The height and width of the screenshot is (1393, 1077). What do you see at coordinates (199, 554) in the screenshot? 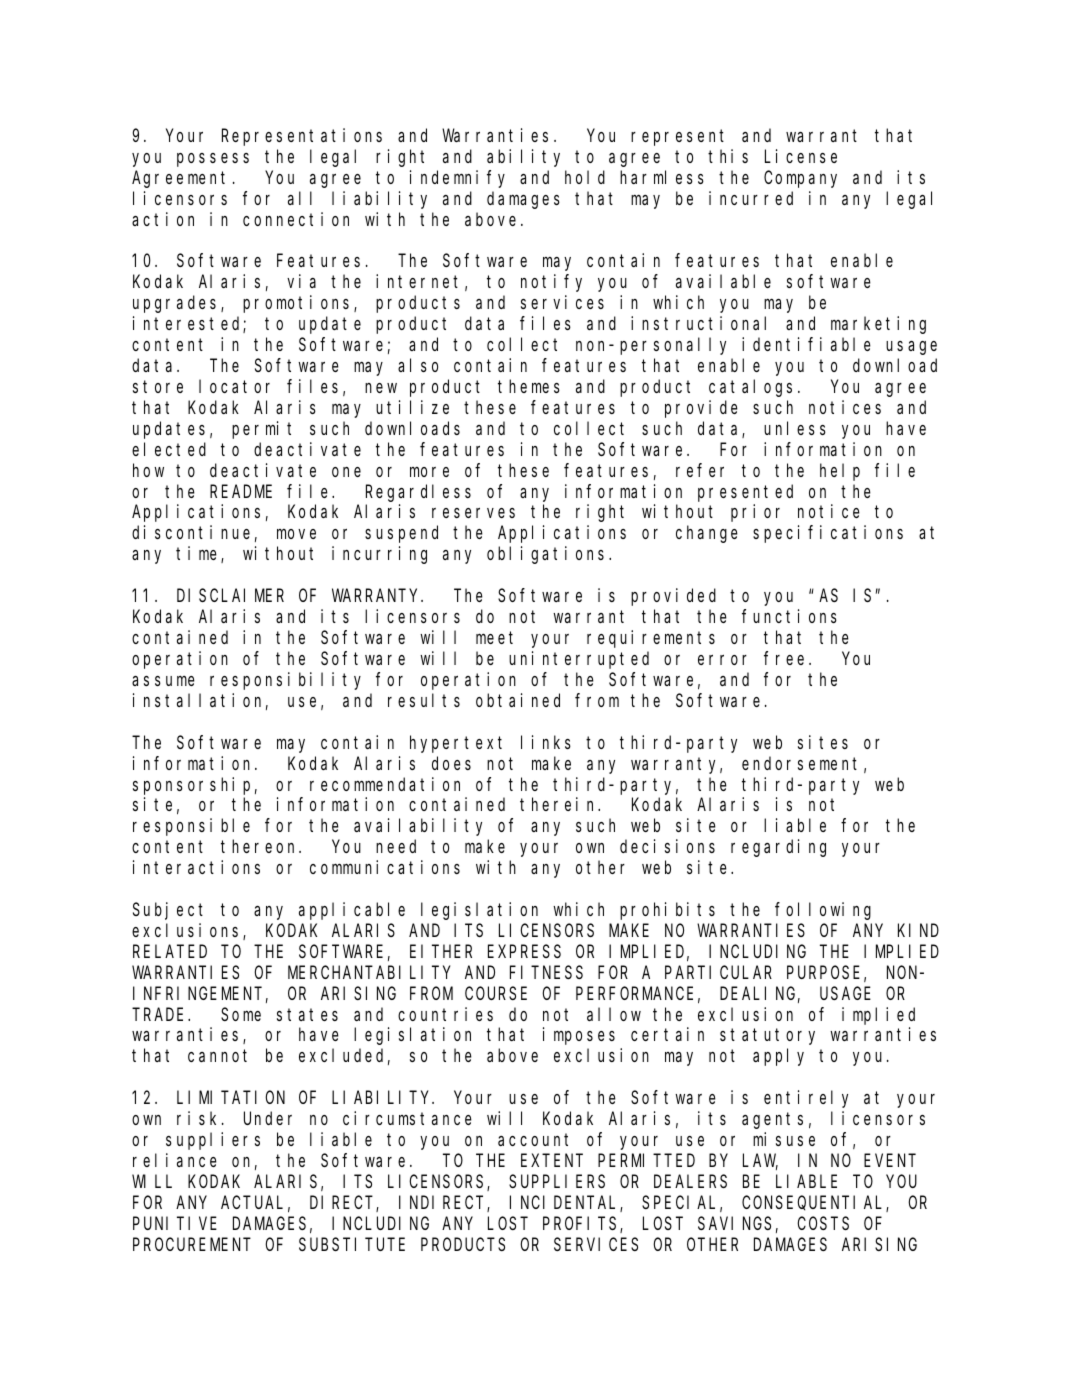
I see `time` at bounding box center [199, 554].
